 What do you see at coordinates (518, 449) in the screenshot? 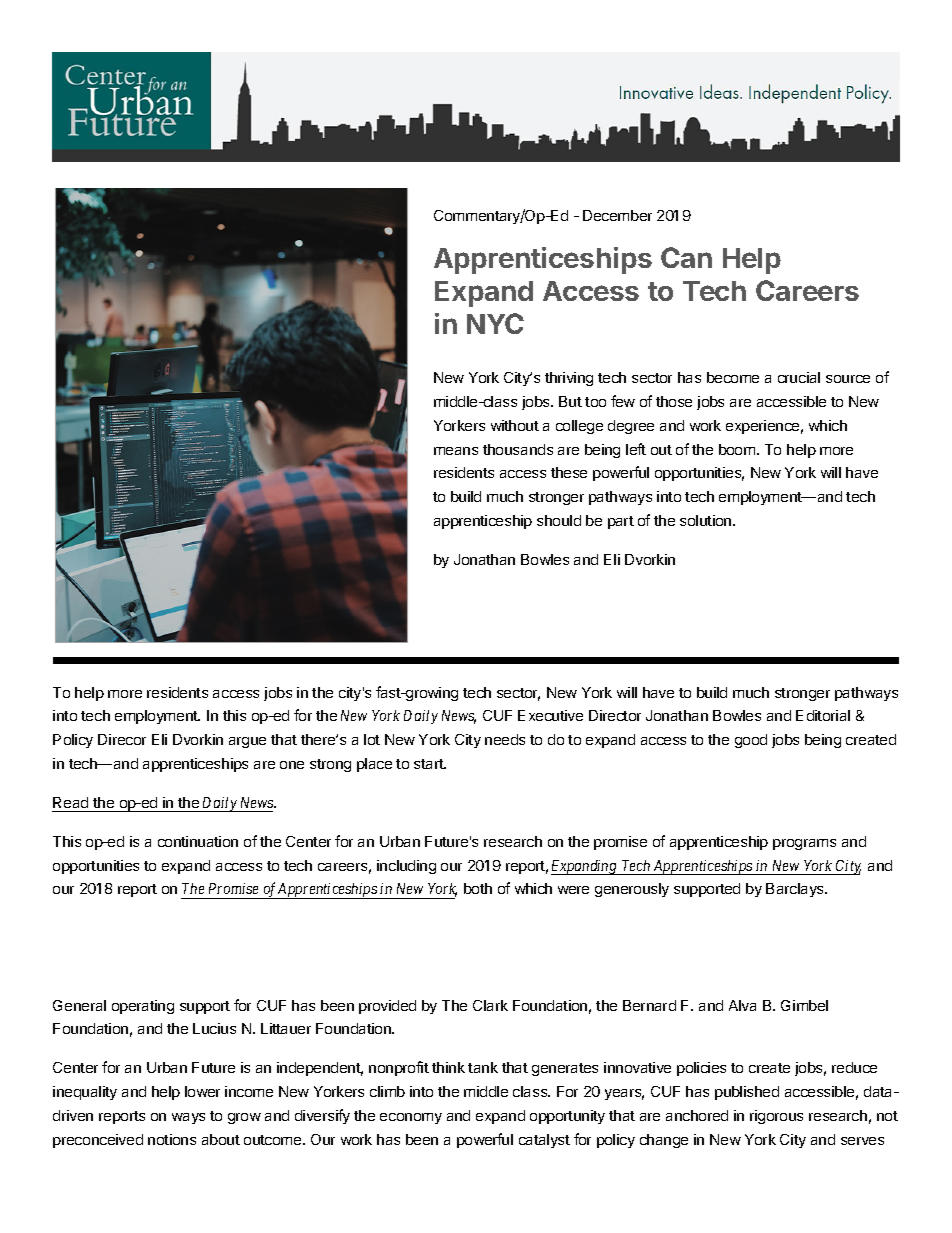
I see `thousands` at bounding box center [518, 449].
